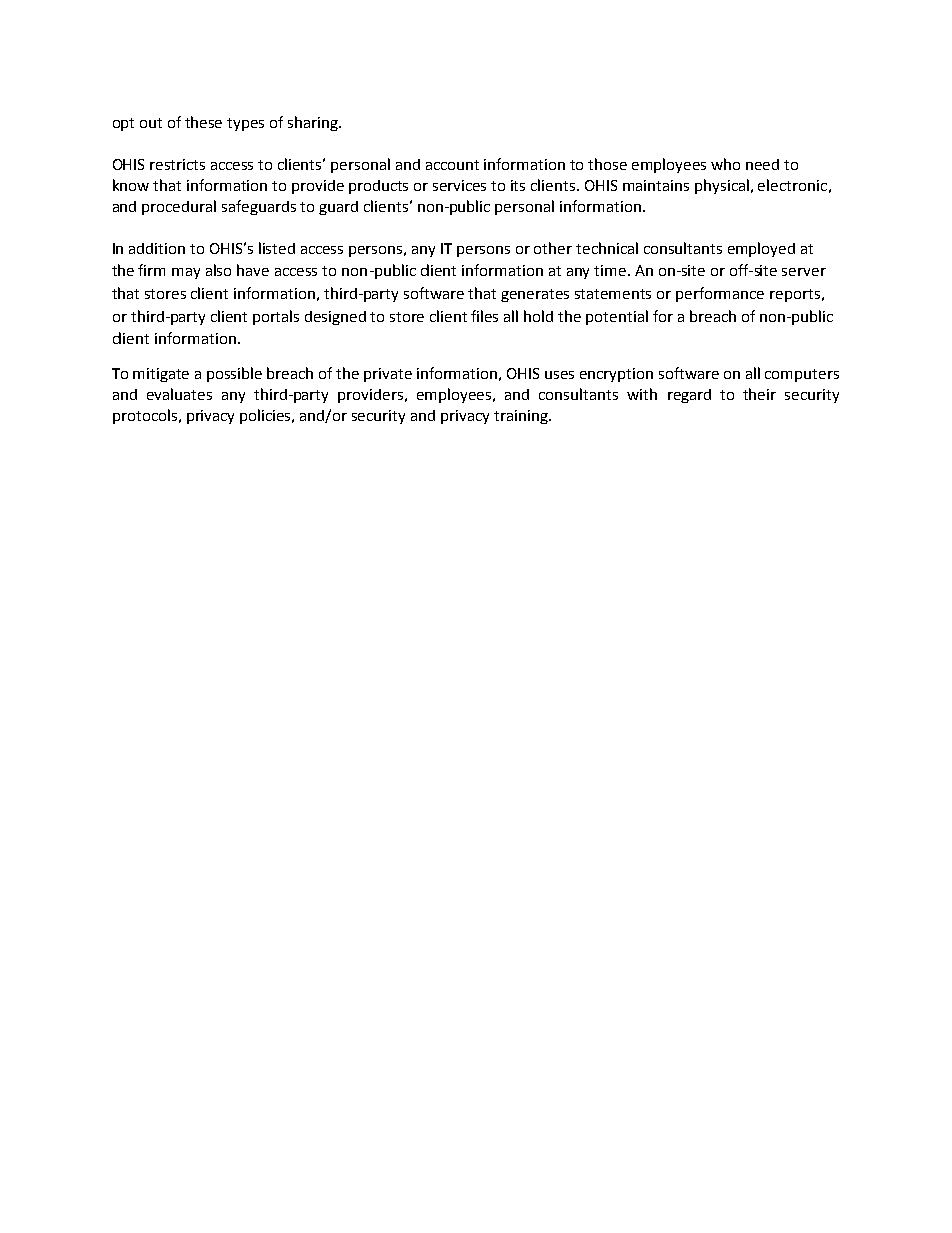  I want to click on other, so click(553, 248).
